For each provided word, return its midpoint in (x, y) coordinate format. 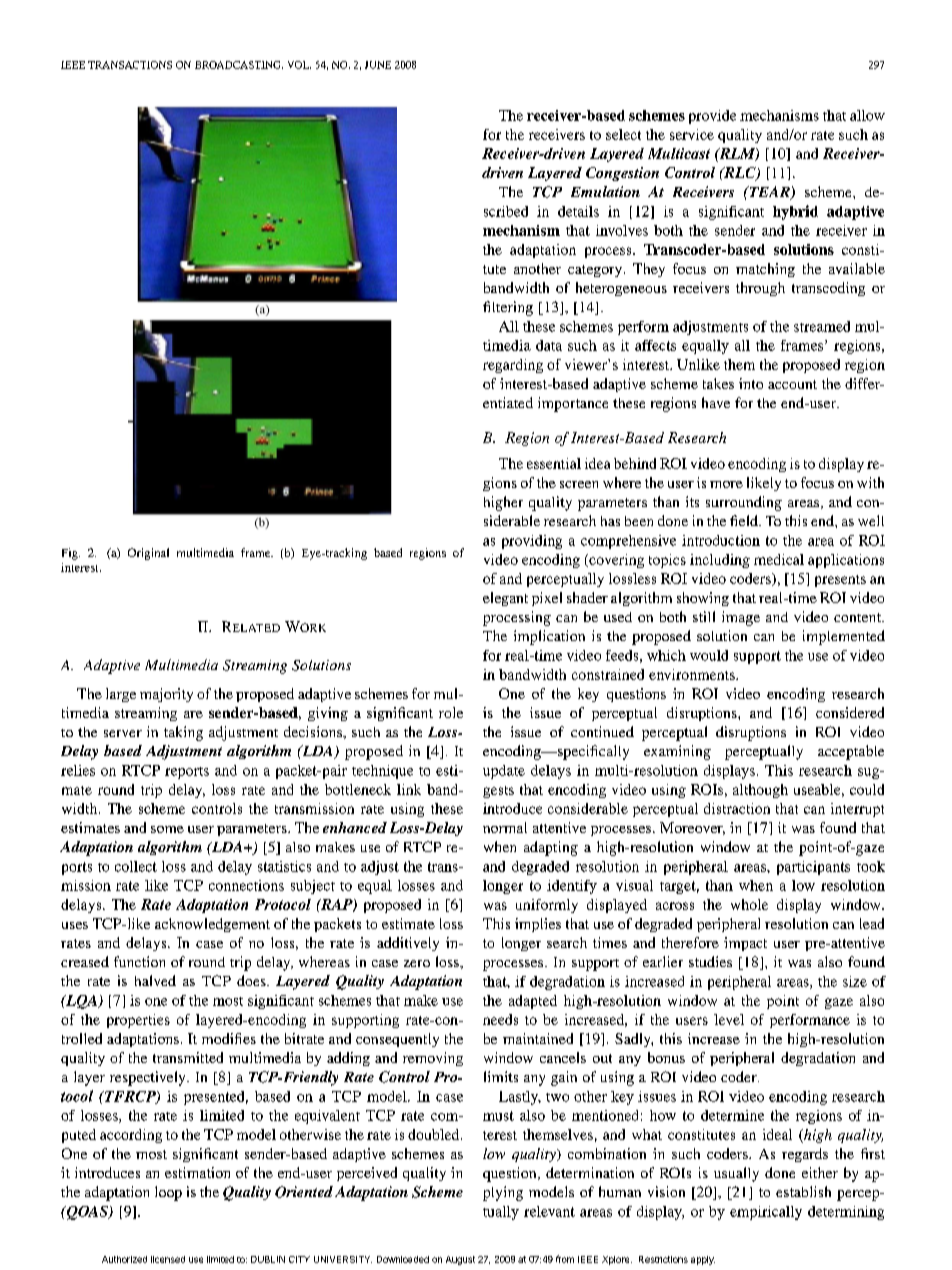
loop (168, 1193)
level (729, 1019)
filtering (508, 308)
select (623, 134)
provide (712, 117)
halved (155, 980)
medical (779, 559)
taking (183, 733)
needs (500, 1019)
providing (532, 542)
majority (166, 695)
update (504, 772)
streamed (822, 326)
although (760, 791)
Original (148, 554)
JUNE (378, 65)
